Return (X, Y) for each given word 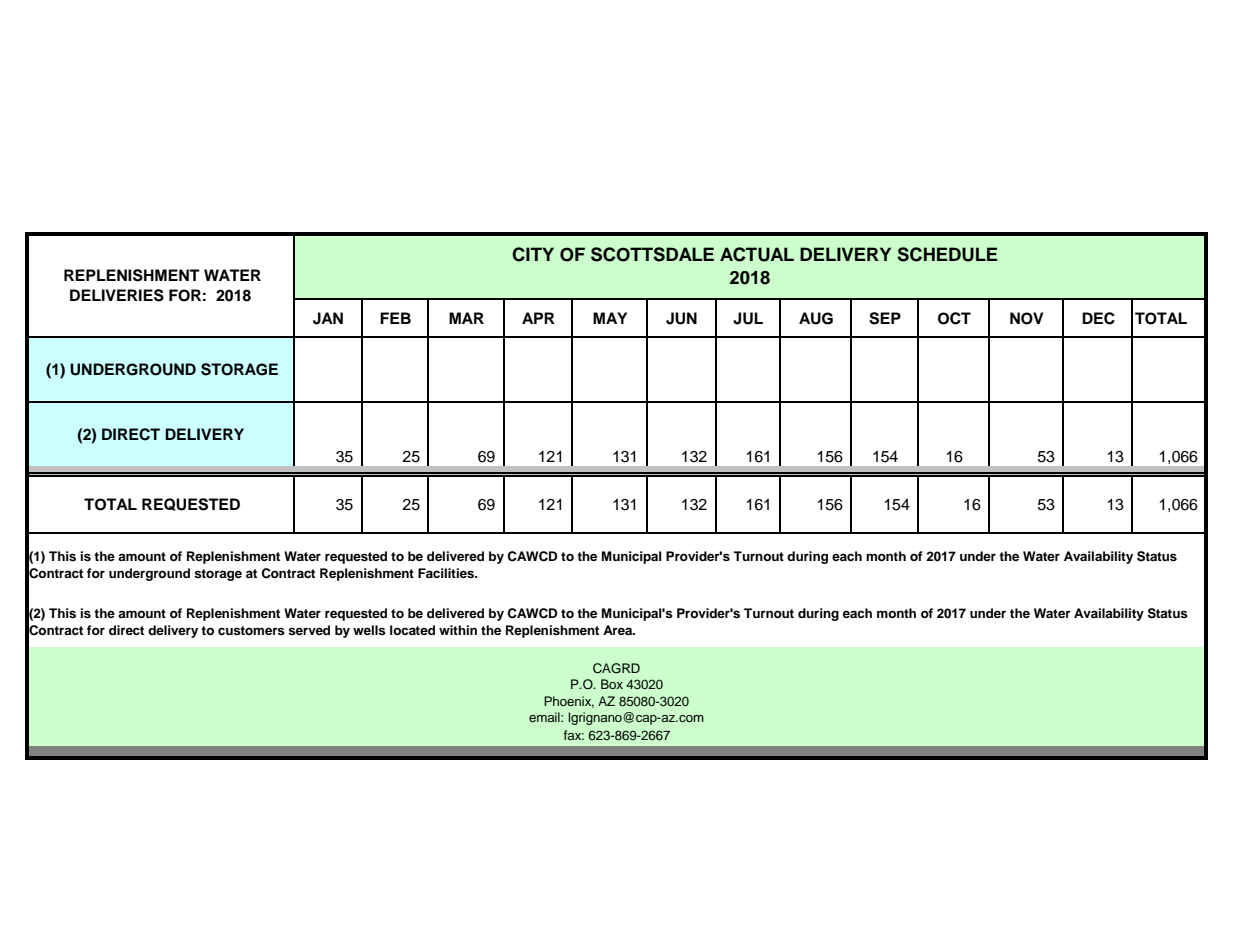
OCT (954, 318)
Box (612, 684)
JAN (328, 318)
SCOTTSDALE (652, 254)
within (458, 630)
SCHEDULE (947, 254)
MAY (610, 318)
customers (251, 630)
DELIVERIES (117, 295)
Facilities (447, 573)
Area (618, 630)
